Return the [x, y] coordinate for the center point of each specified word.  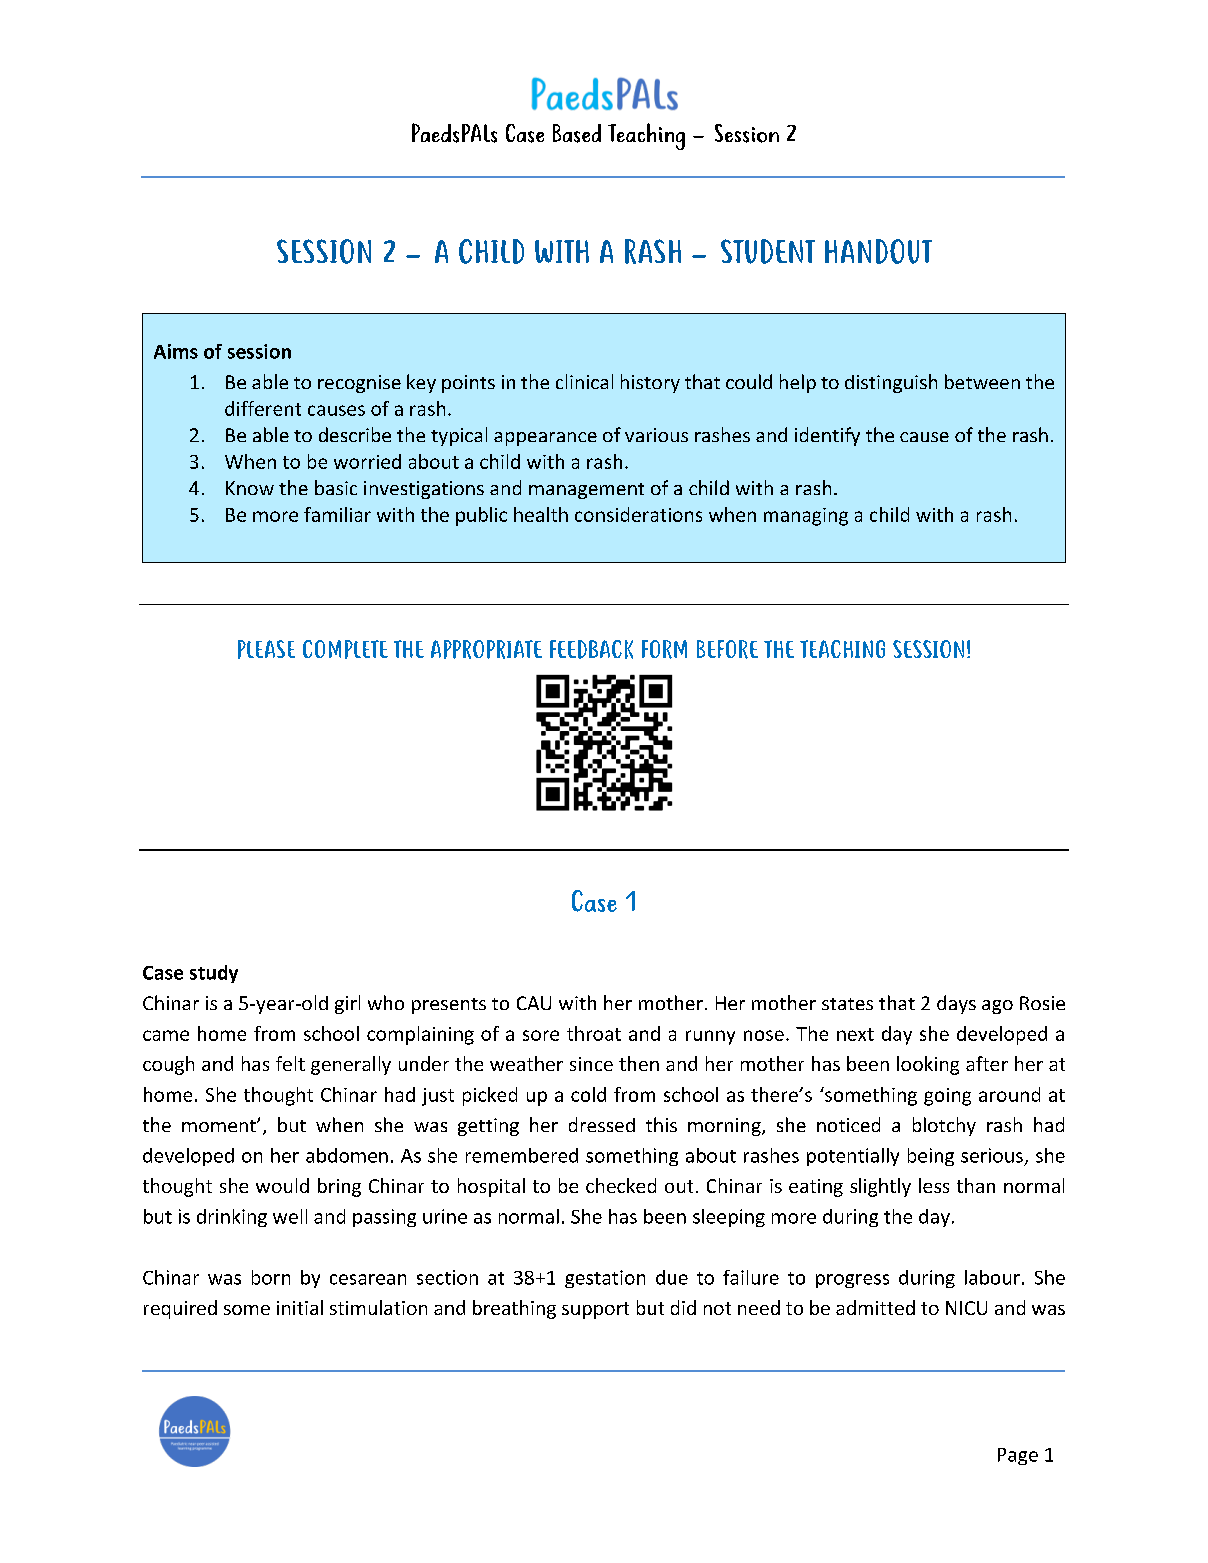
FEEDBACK [591, 649]
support [595, 1310]
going [947, 1097]
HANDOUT [878, 251]
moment [220, 1126]
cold [588, 1094]
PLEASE [266, 649]
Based [577, 133]
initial [300, 1307]
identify [827, 436]
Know [250, 488]
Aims [176, 351]
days [956, 1004]
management [586, 491]
